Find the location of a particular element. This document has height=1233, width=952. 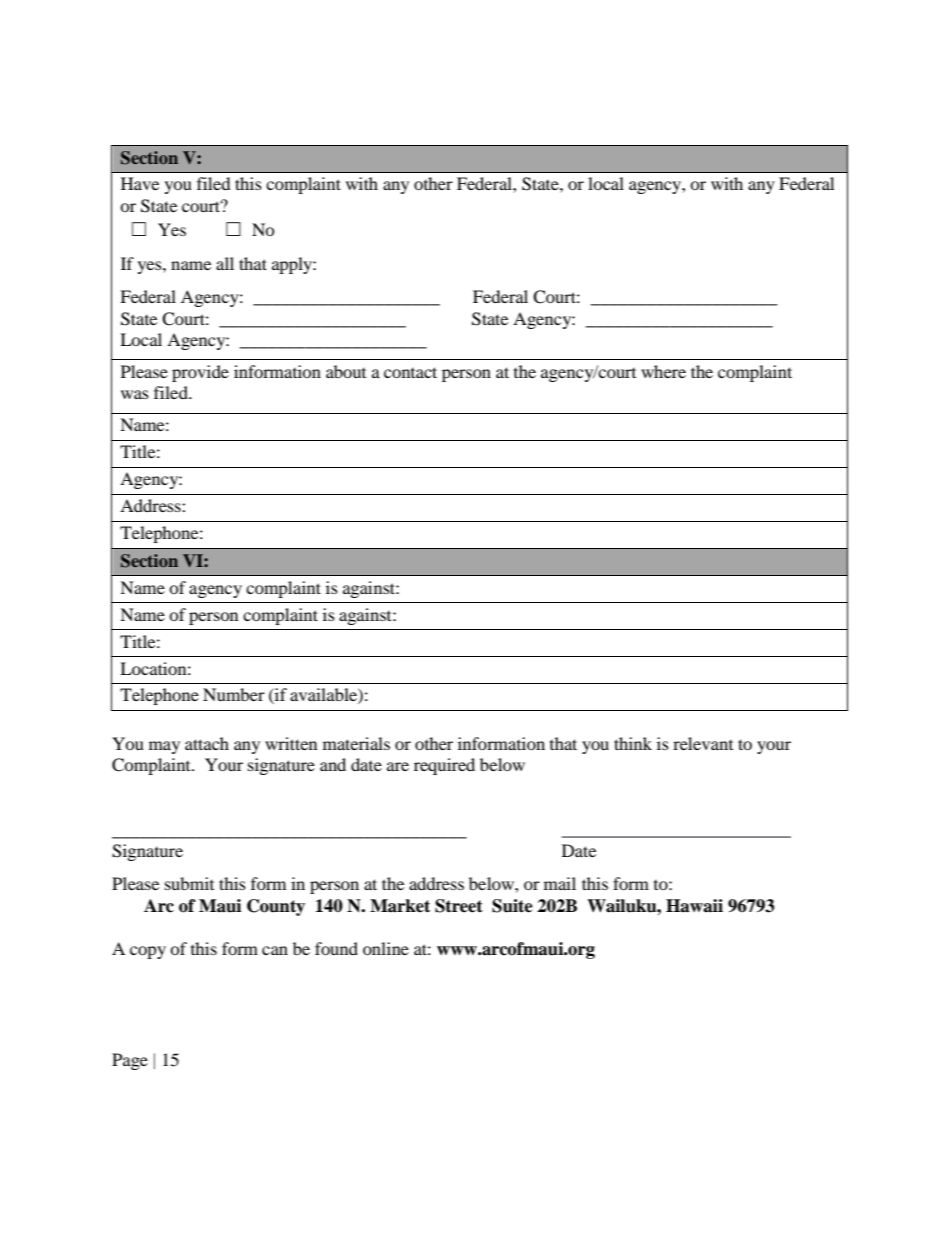

are is located at coordinates (398, 766).
